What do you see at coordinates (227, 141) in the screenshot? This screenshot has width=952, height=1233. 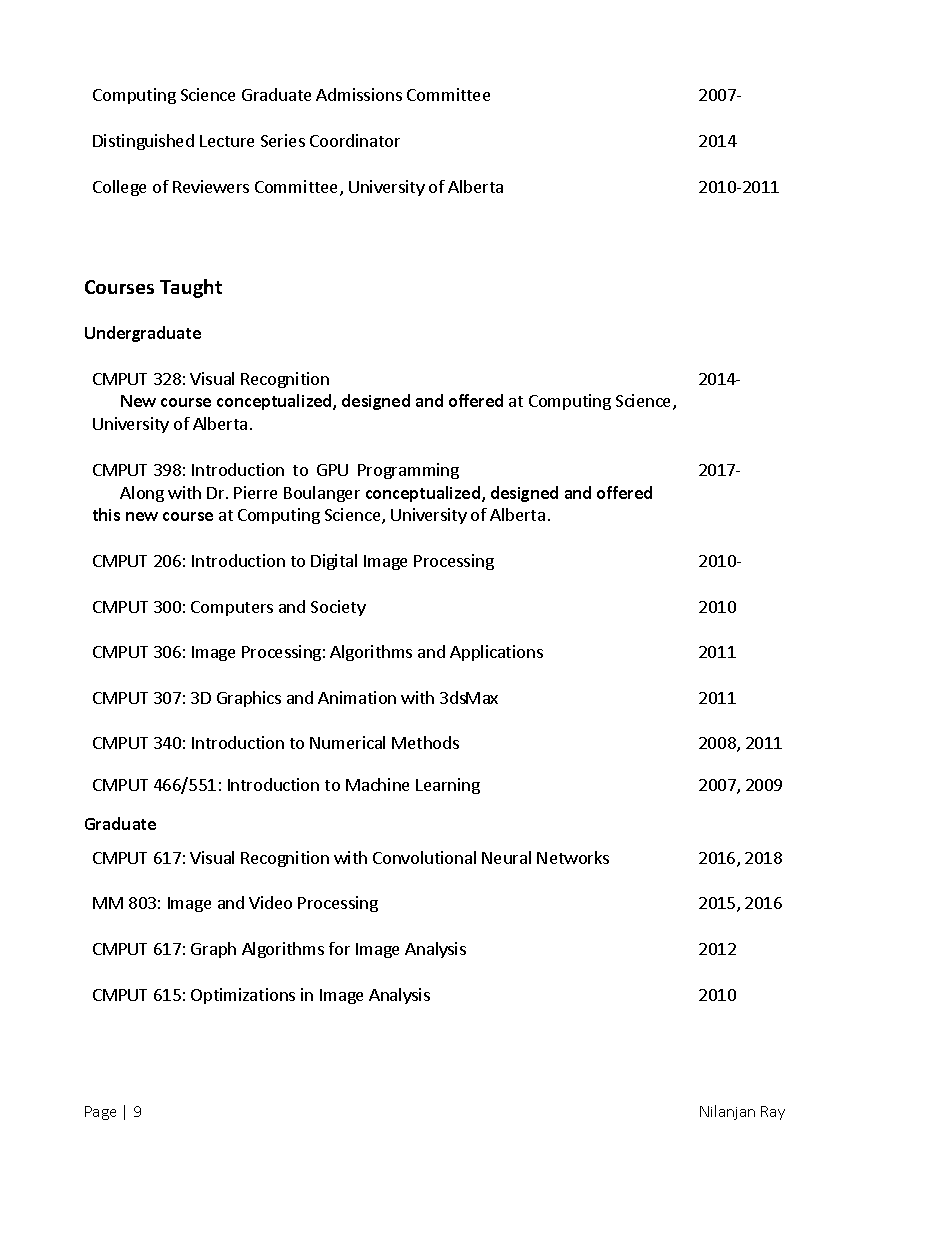 I see `Lecture` at bounding box center [227, 141].
